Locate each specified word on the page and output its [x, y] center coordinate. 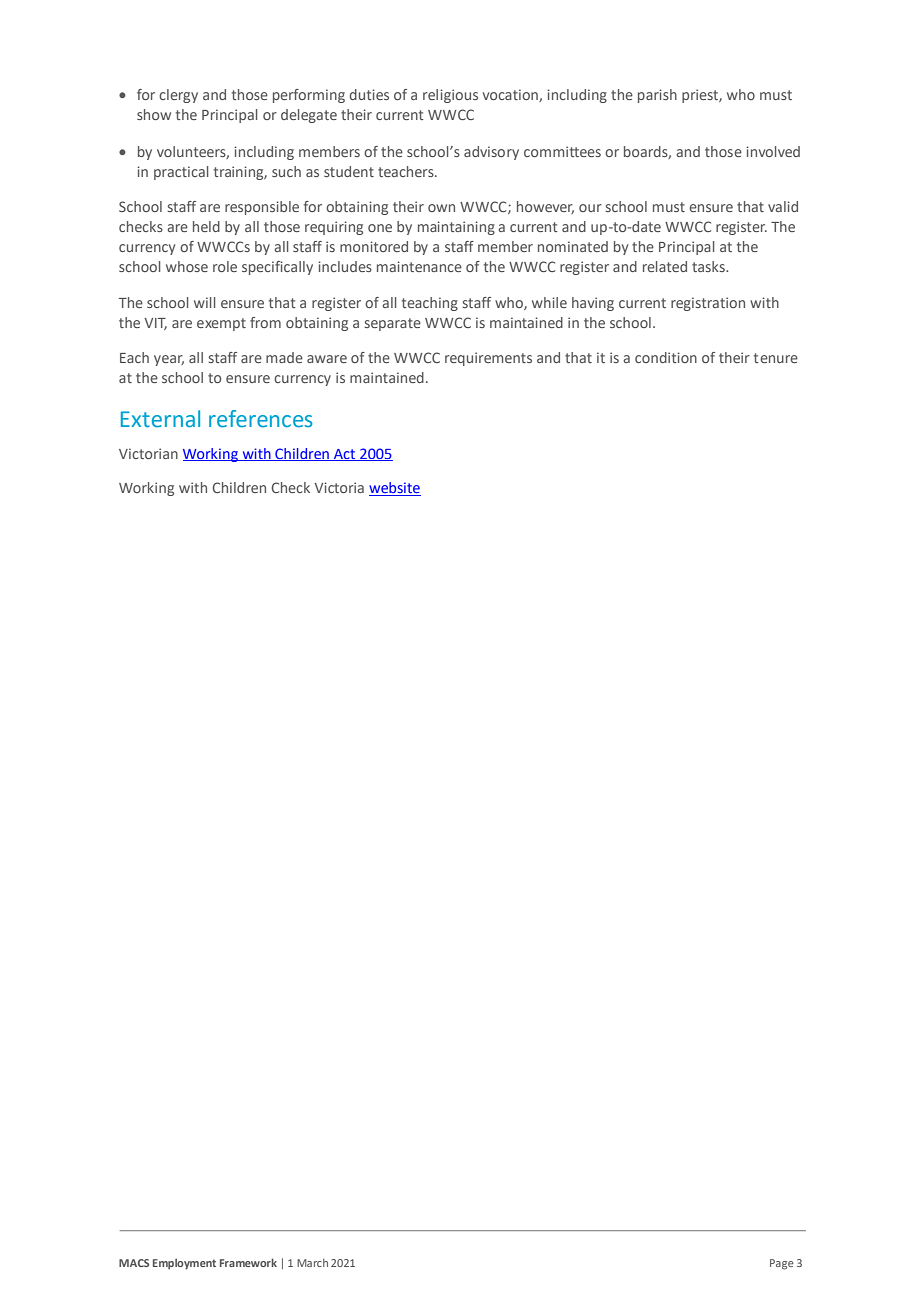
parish [657, 96]
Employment [184, 1264]
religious [450, 96]
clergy [178, 96]
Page [782, 1264]
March [312, 1263]
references [261, 419]
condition [666, 357]
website [395, 489]
